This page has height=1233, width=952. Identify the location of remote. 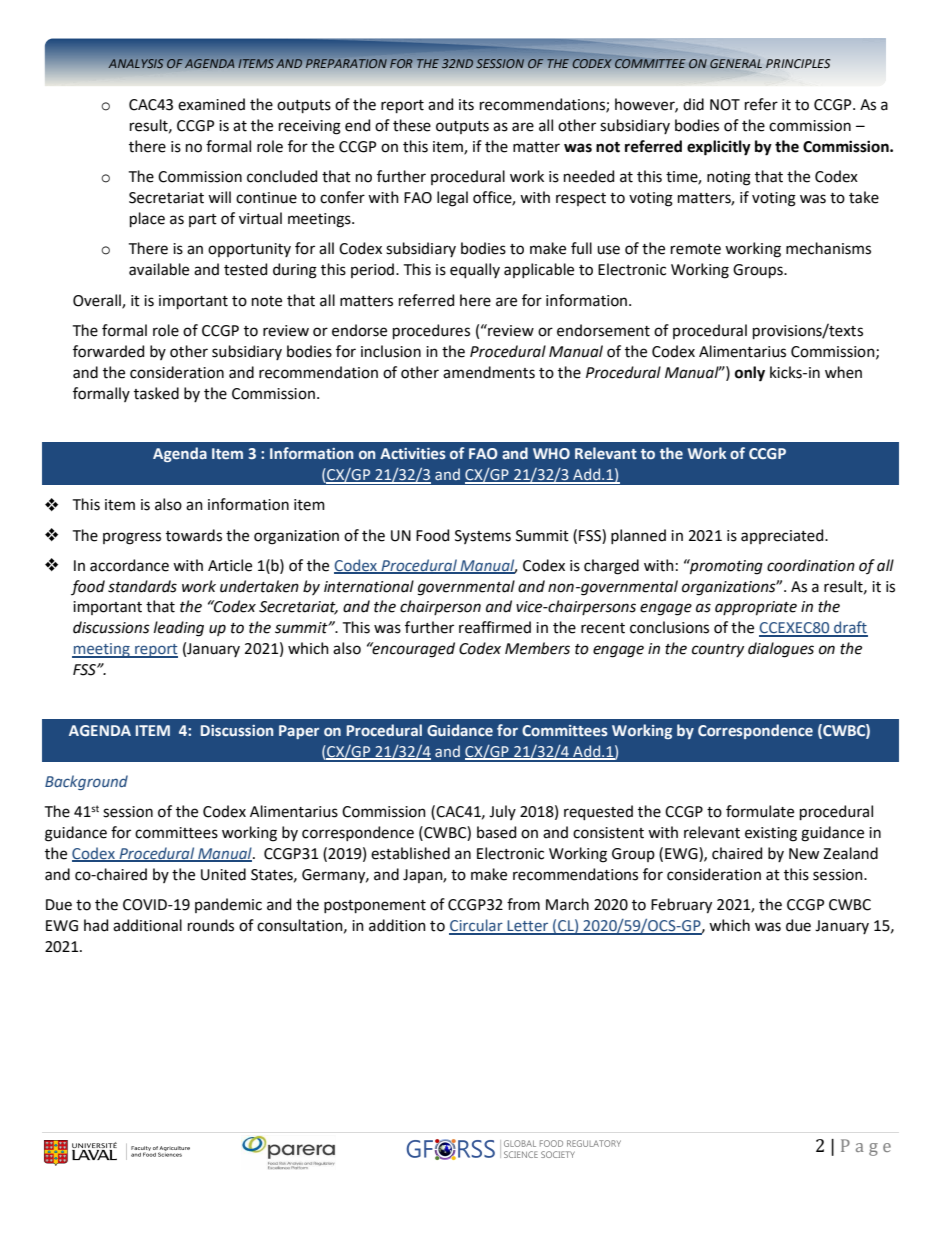
(696, 249).
